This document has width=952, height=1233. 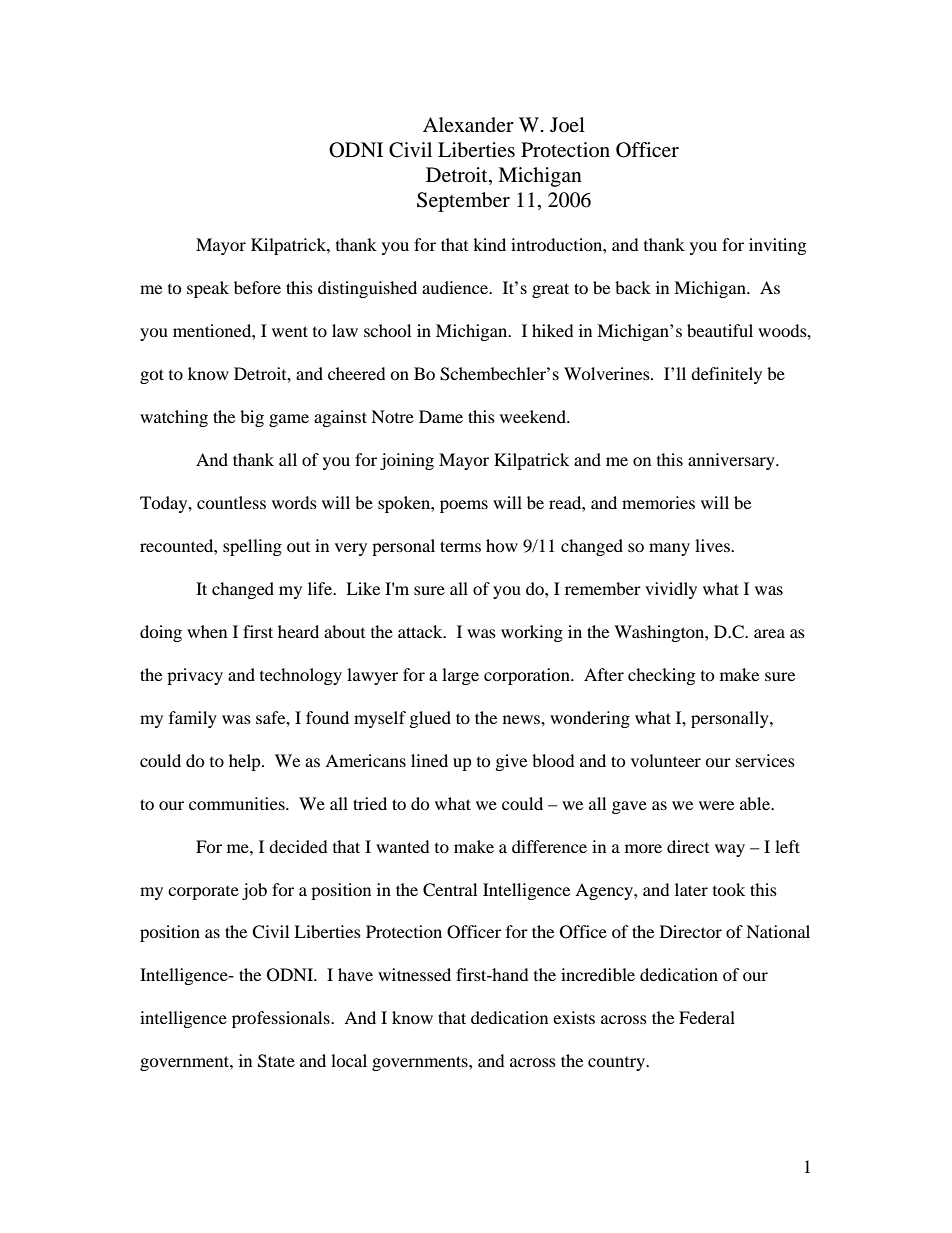 I want to click on big, so click(x=252, y=418).
